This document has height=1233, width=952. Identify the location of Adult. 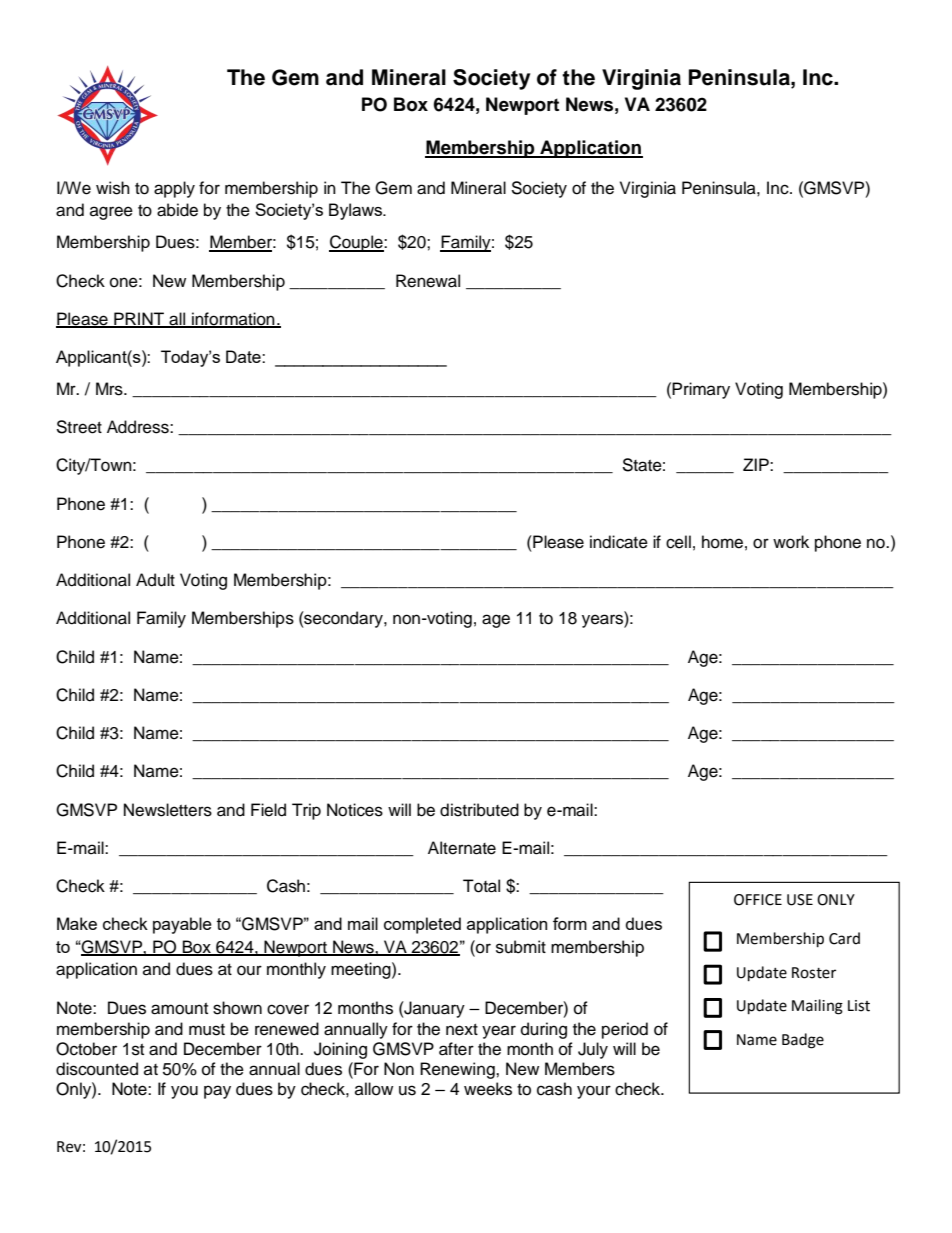
(155, 580).
